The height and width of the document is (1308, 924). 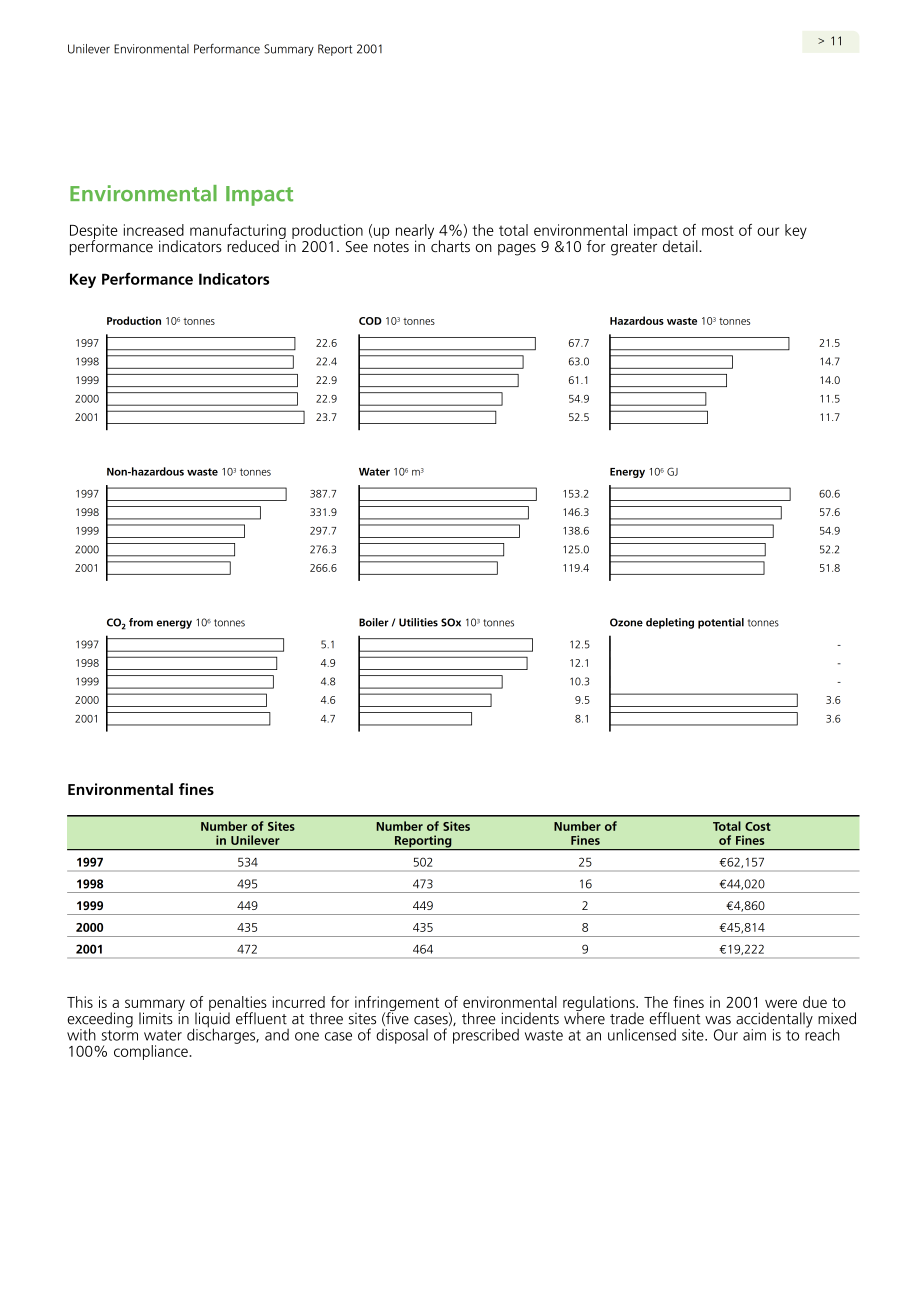 I want to click on aim, so click(x=754, y=1035).
